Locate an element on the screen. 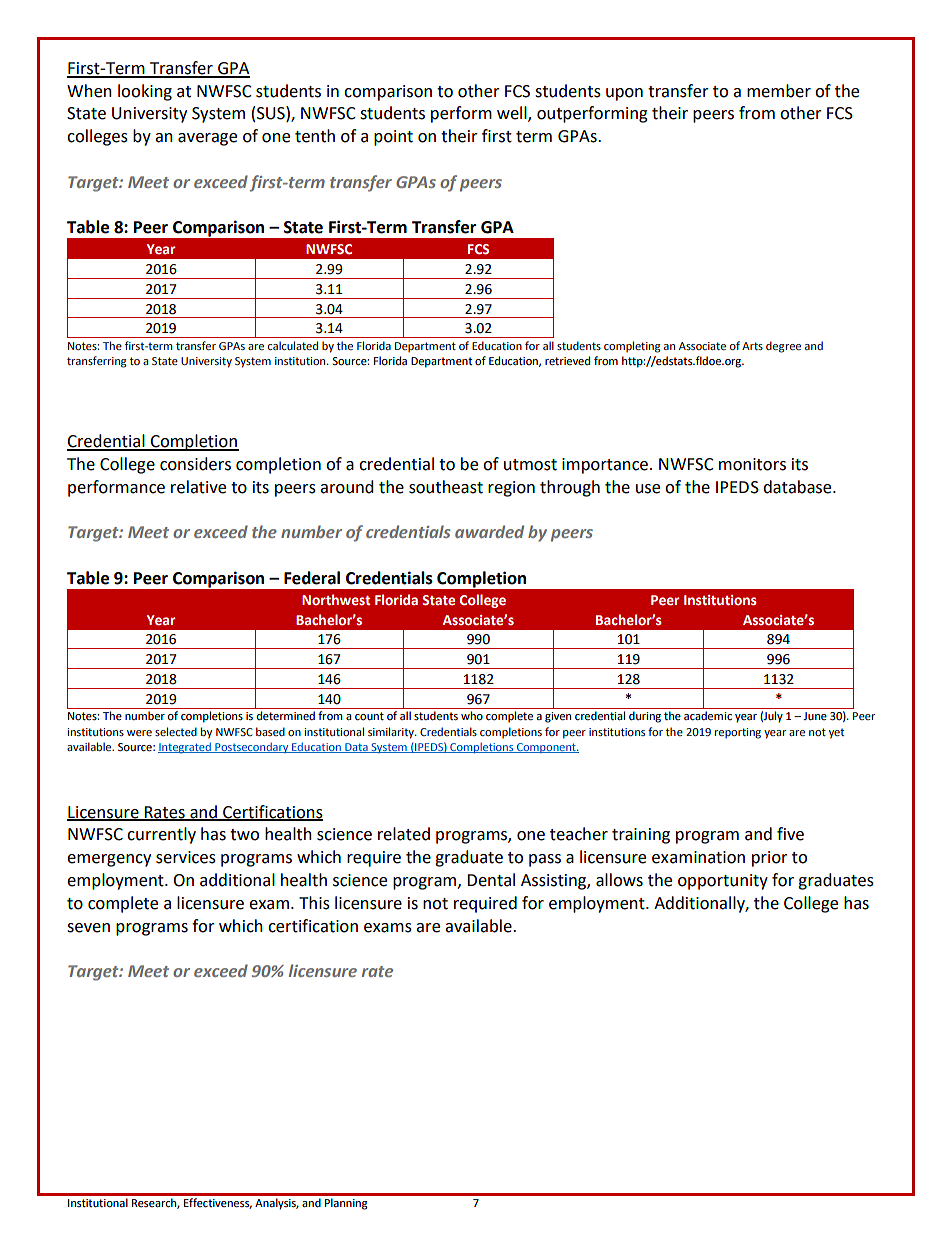 The width and height of the screenshot is (952, 1233). Dental is located at coordinates (491, 880).
